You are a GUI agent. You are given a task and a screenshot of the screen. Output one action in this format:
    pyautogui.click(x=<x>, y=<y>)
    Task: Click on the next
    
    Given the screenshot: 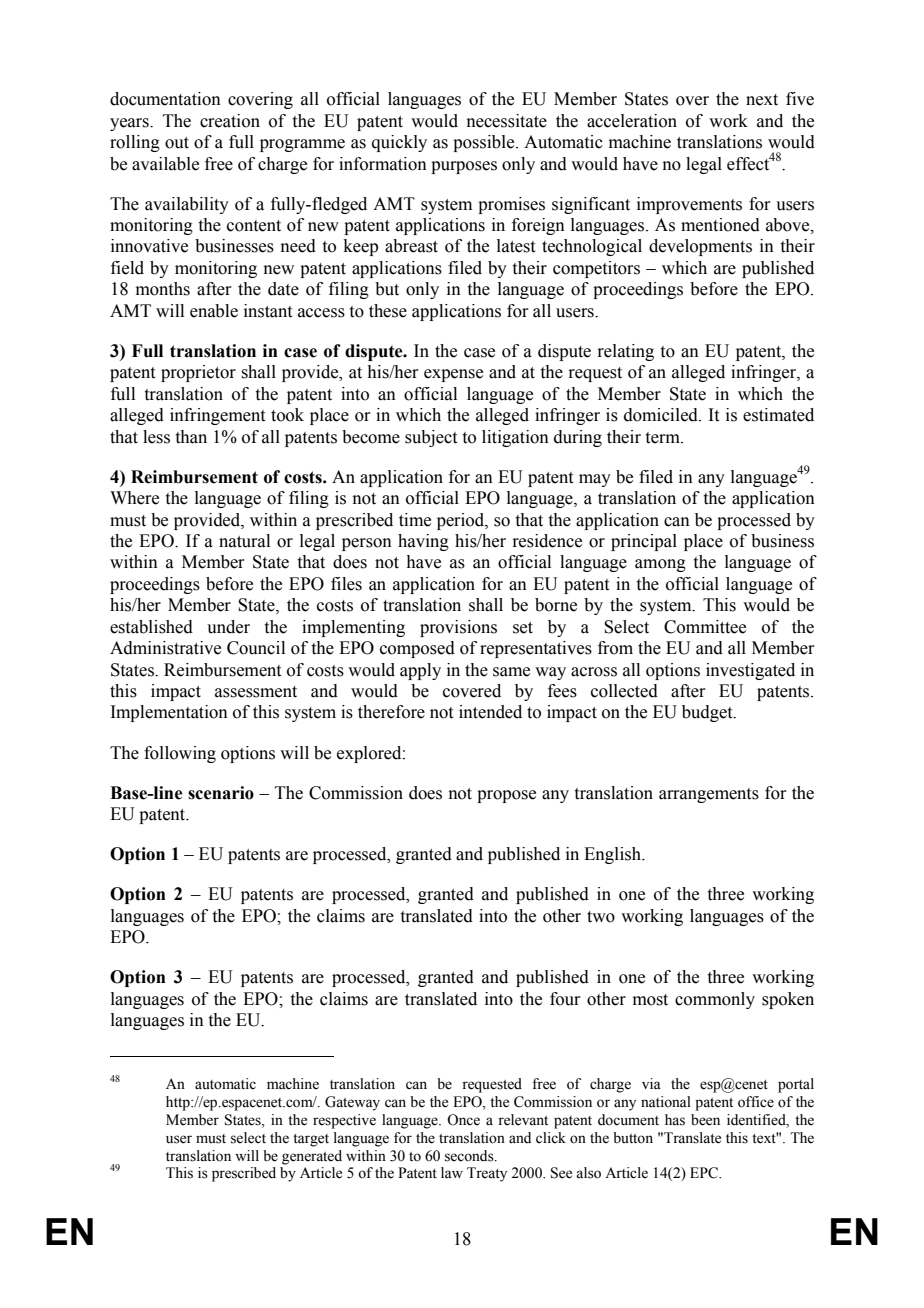 What is the action you would take?
    pyautogui.click(x=762, y=100)
